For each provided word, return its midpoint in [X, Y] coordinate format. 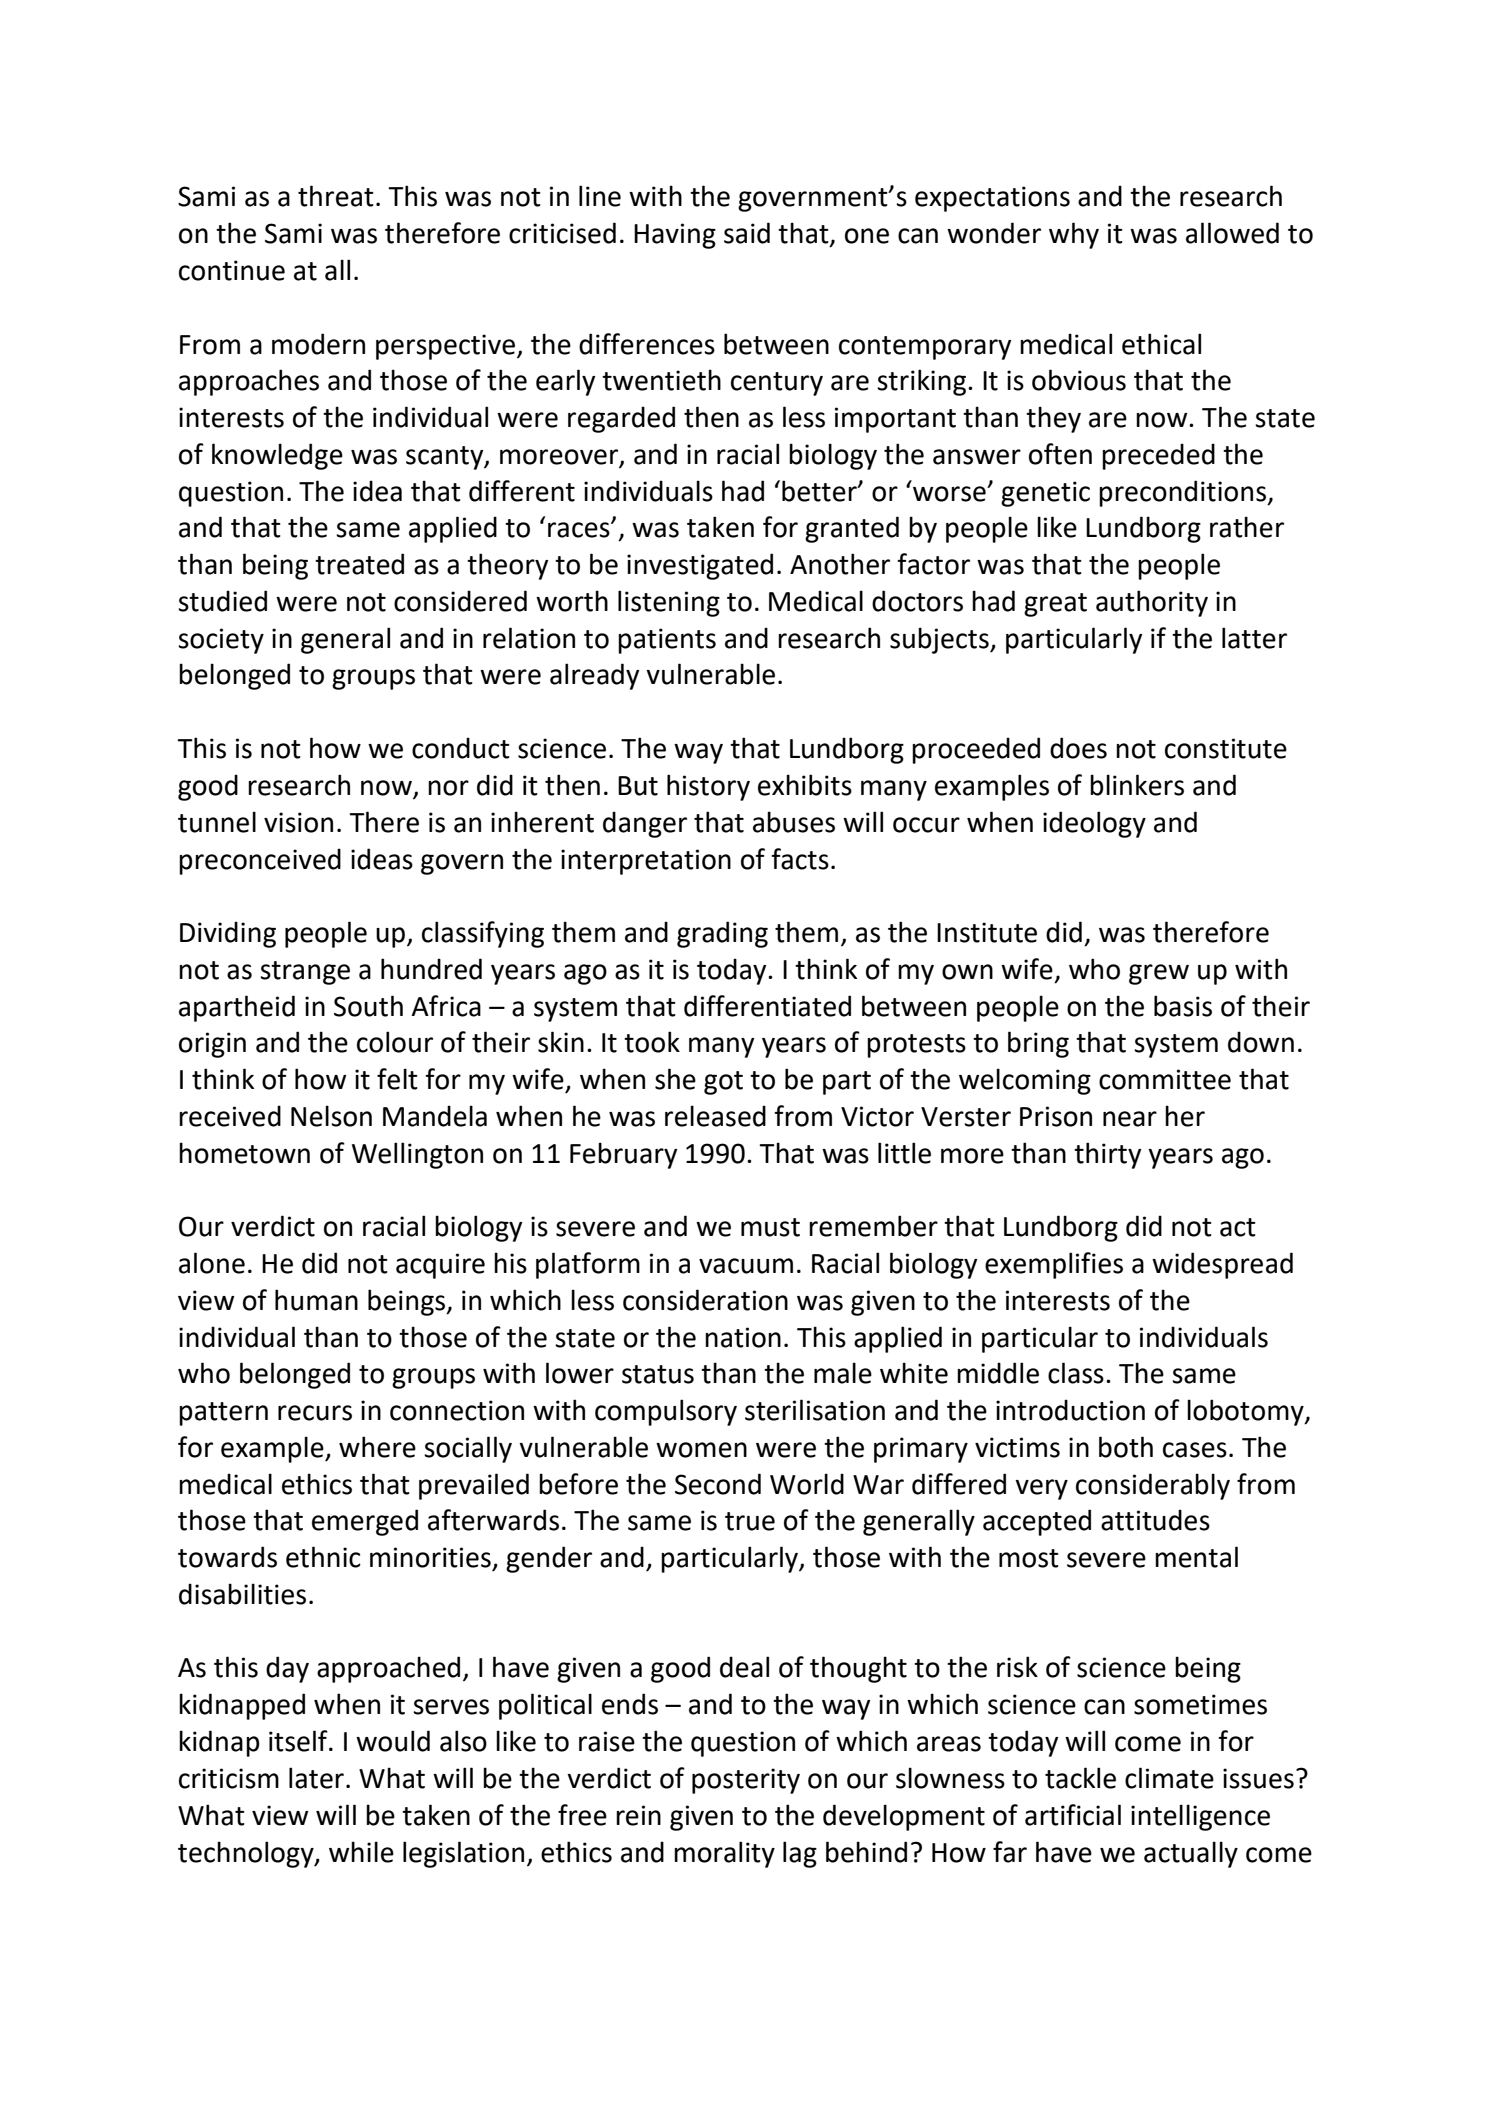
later [316, 1778]
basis [1183, 1006]
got [723, 1083]
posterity [746, 1781]
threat [336, 196]
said [747, 233]
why [1074, 235]
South [368, 1006]
